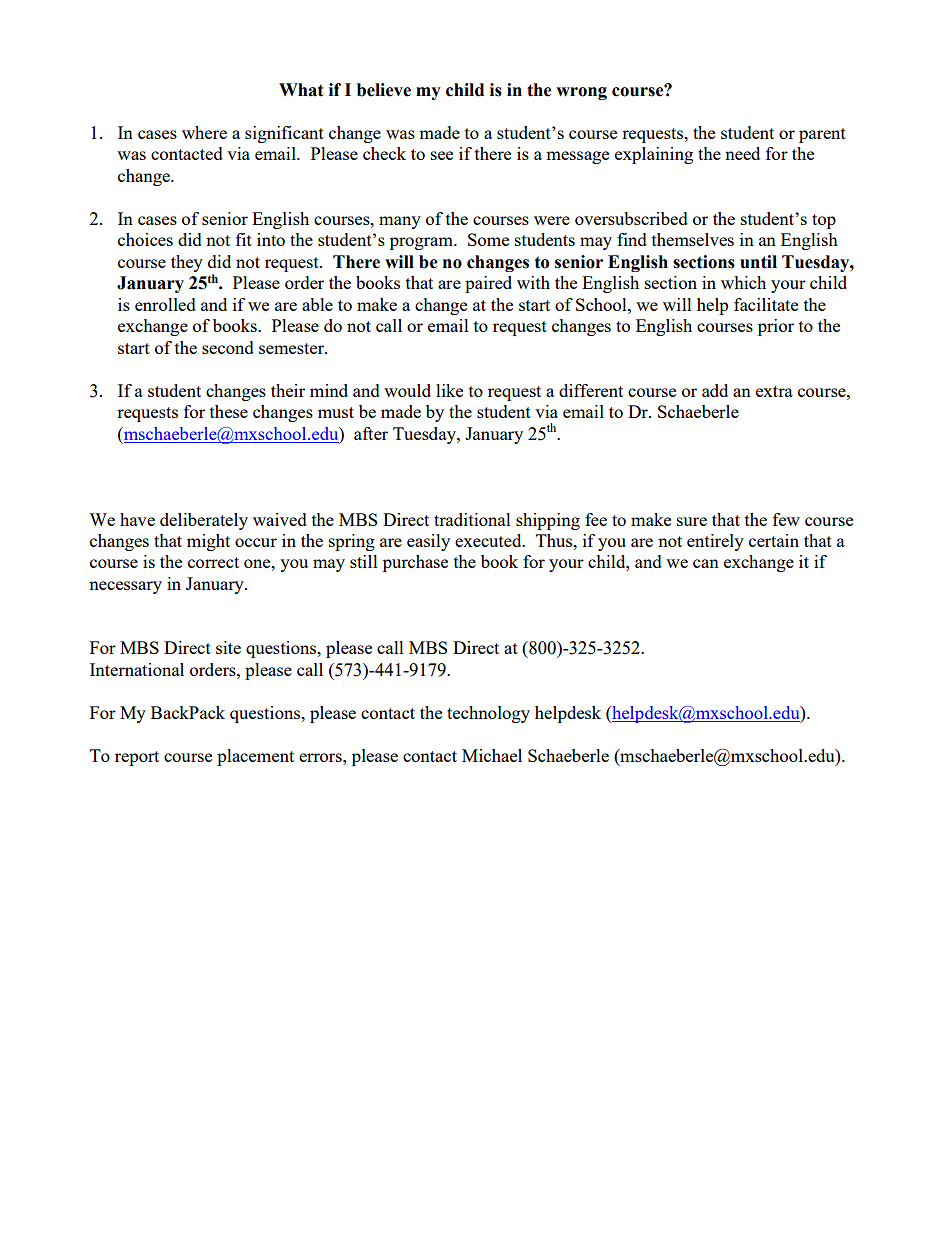  What do you see at coordinates (204, 132) in the screenshot?
I see `where` at bounding box center [204, 132].
